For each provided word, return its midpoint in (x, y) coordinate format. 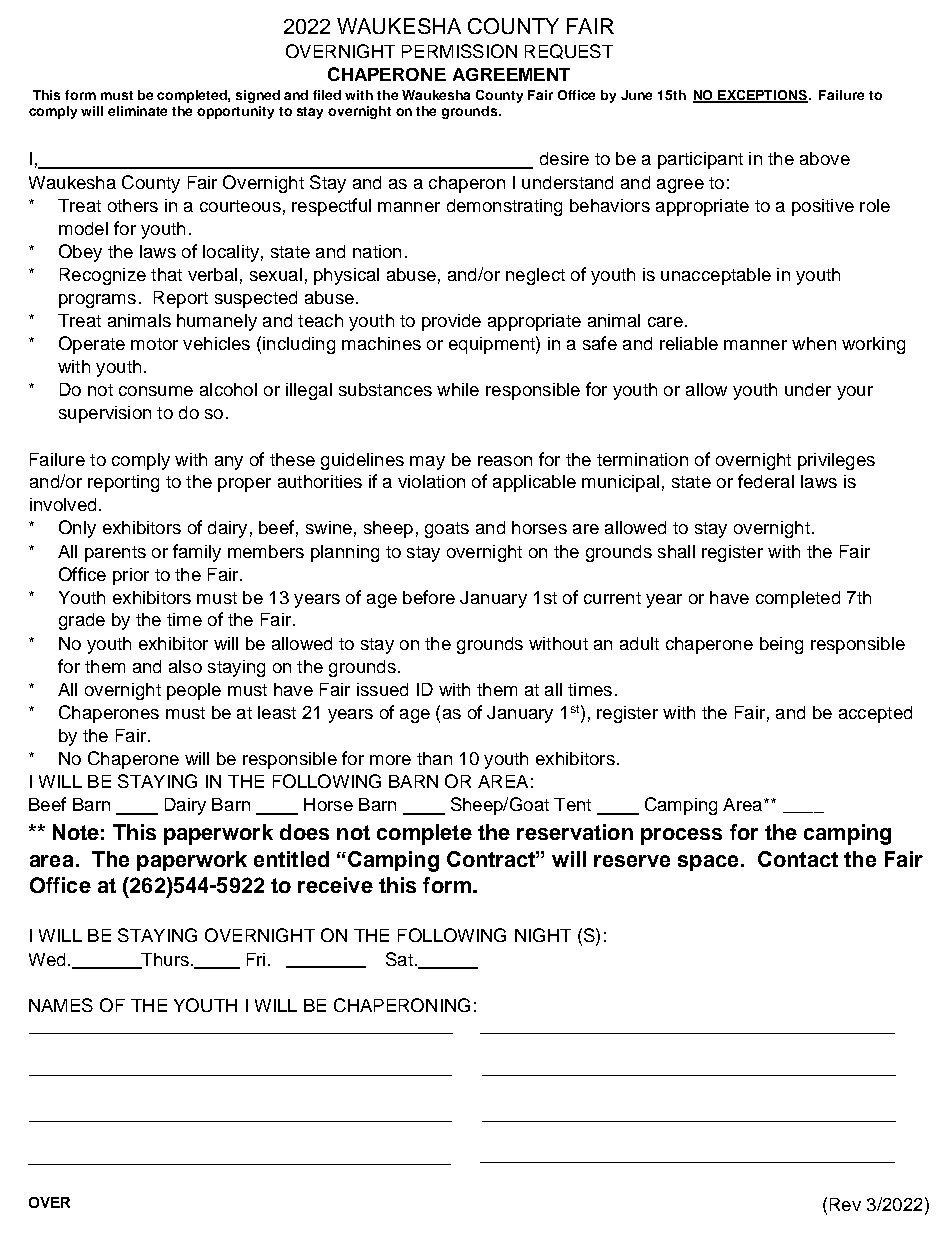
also (185, 666)
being (781, 645)
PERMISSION (459, 51)
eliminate (137, 111)
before (429, 597)
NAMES (61, 1005)
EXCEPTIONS (762, 96)
